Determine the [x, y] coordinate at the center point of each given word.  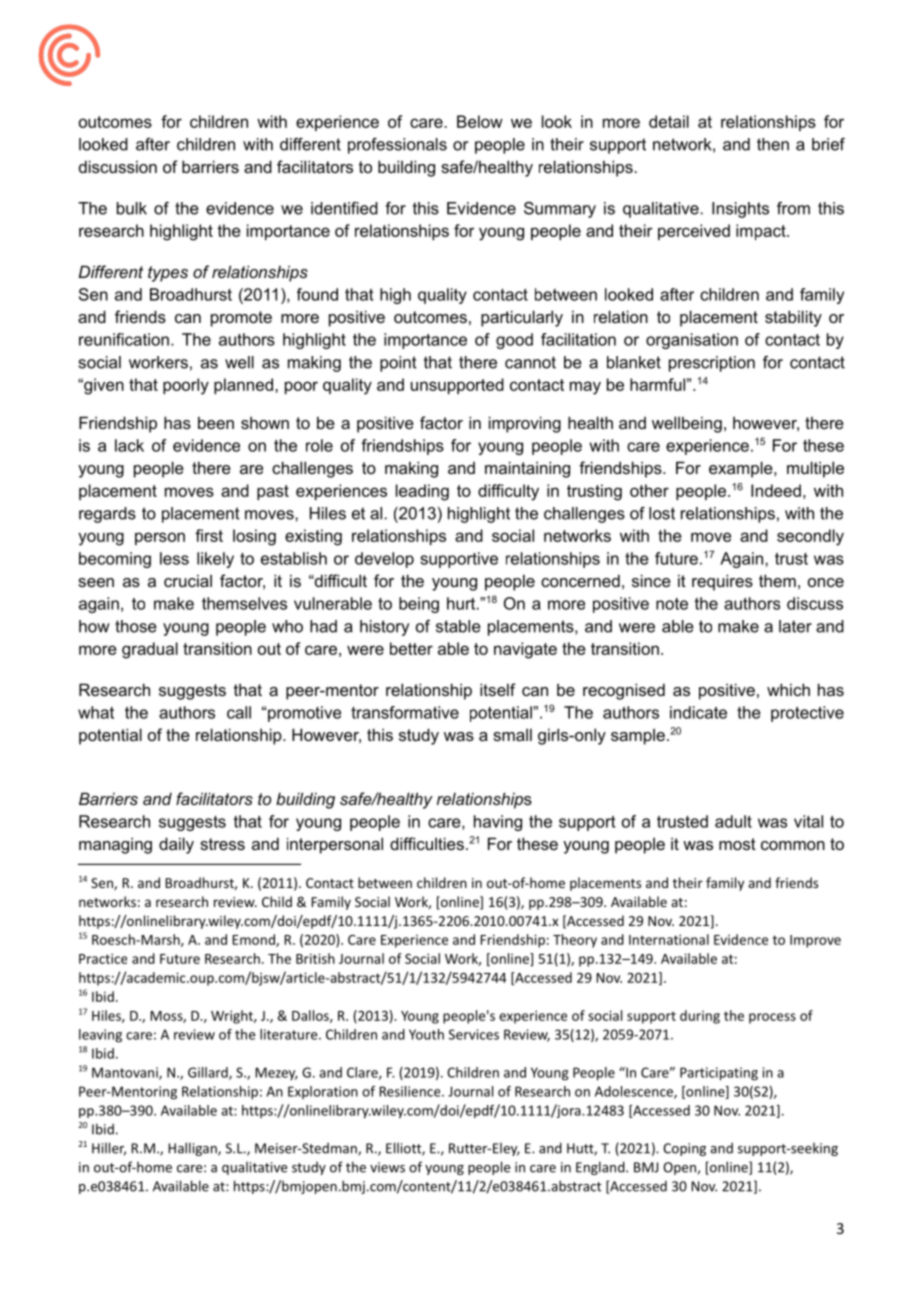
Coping [684, 1149]
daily [176, 845]
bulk [132, 208]
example [742, 469]
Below [480, 121]
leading [422, 492]
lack [129, 445]
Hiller [109, 1149]
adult [733, 821]
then [773, 144]
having [498, 823]
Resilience [411, 1091]
